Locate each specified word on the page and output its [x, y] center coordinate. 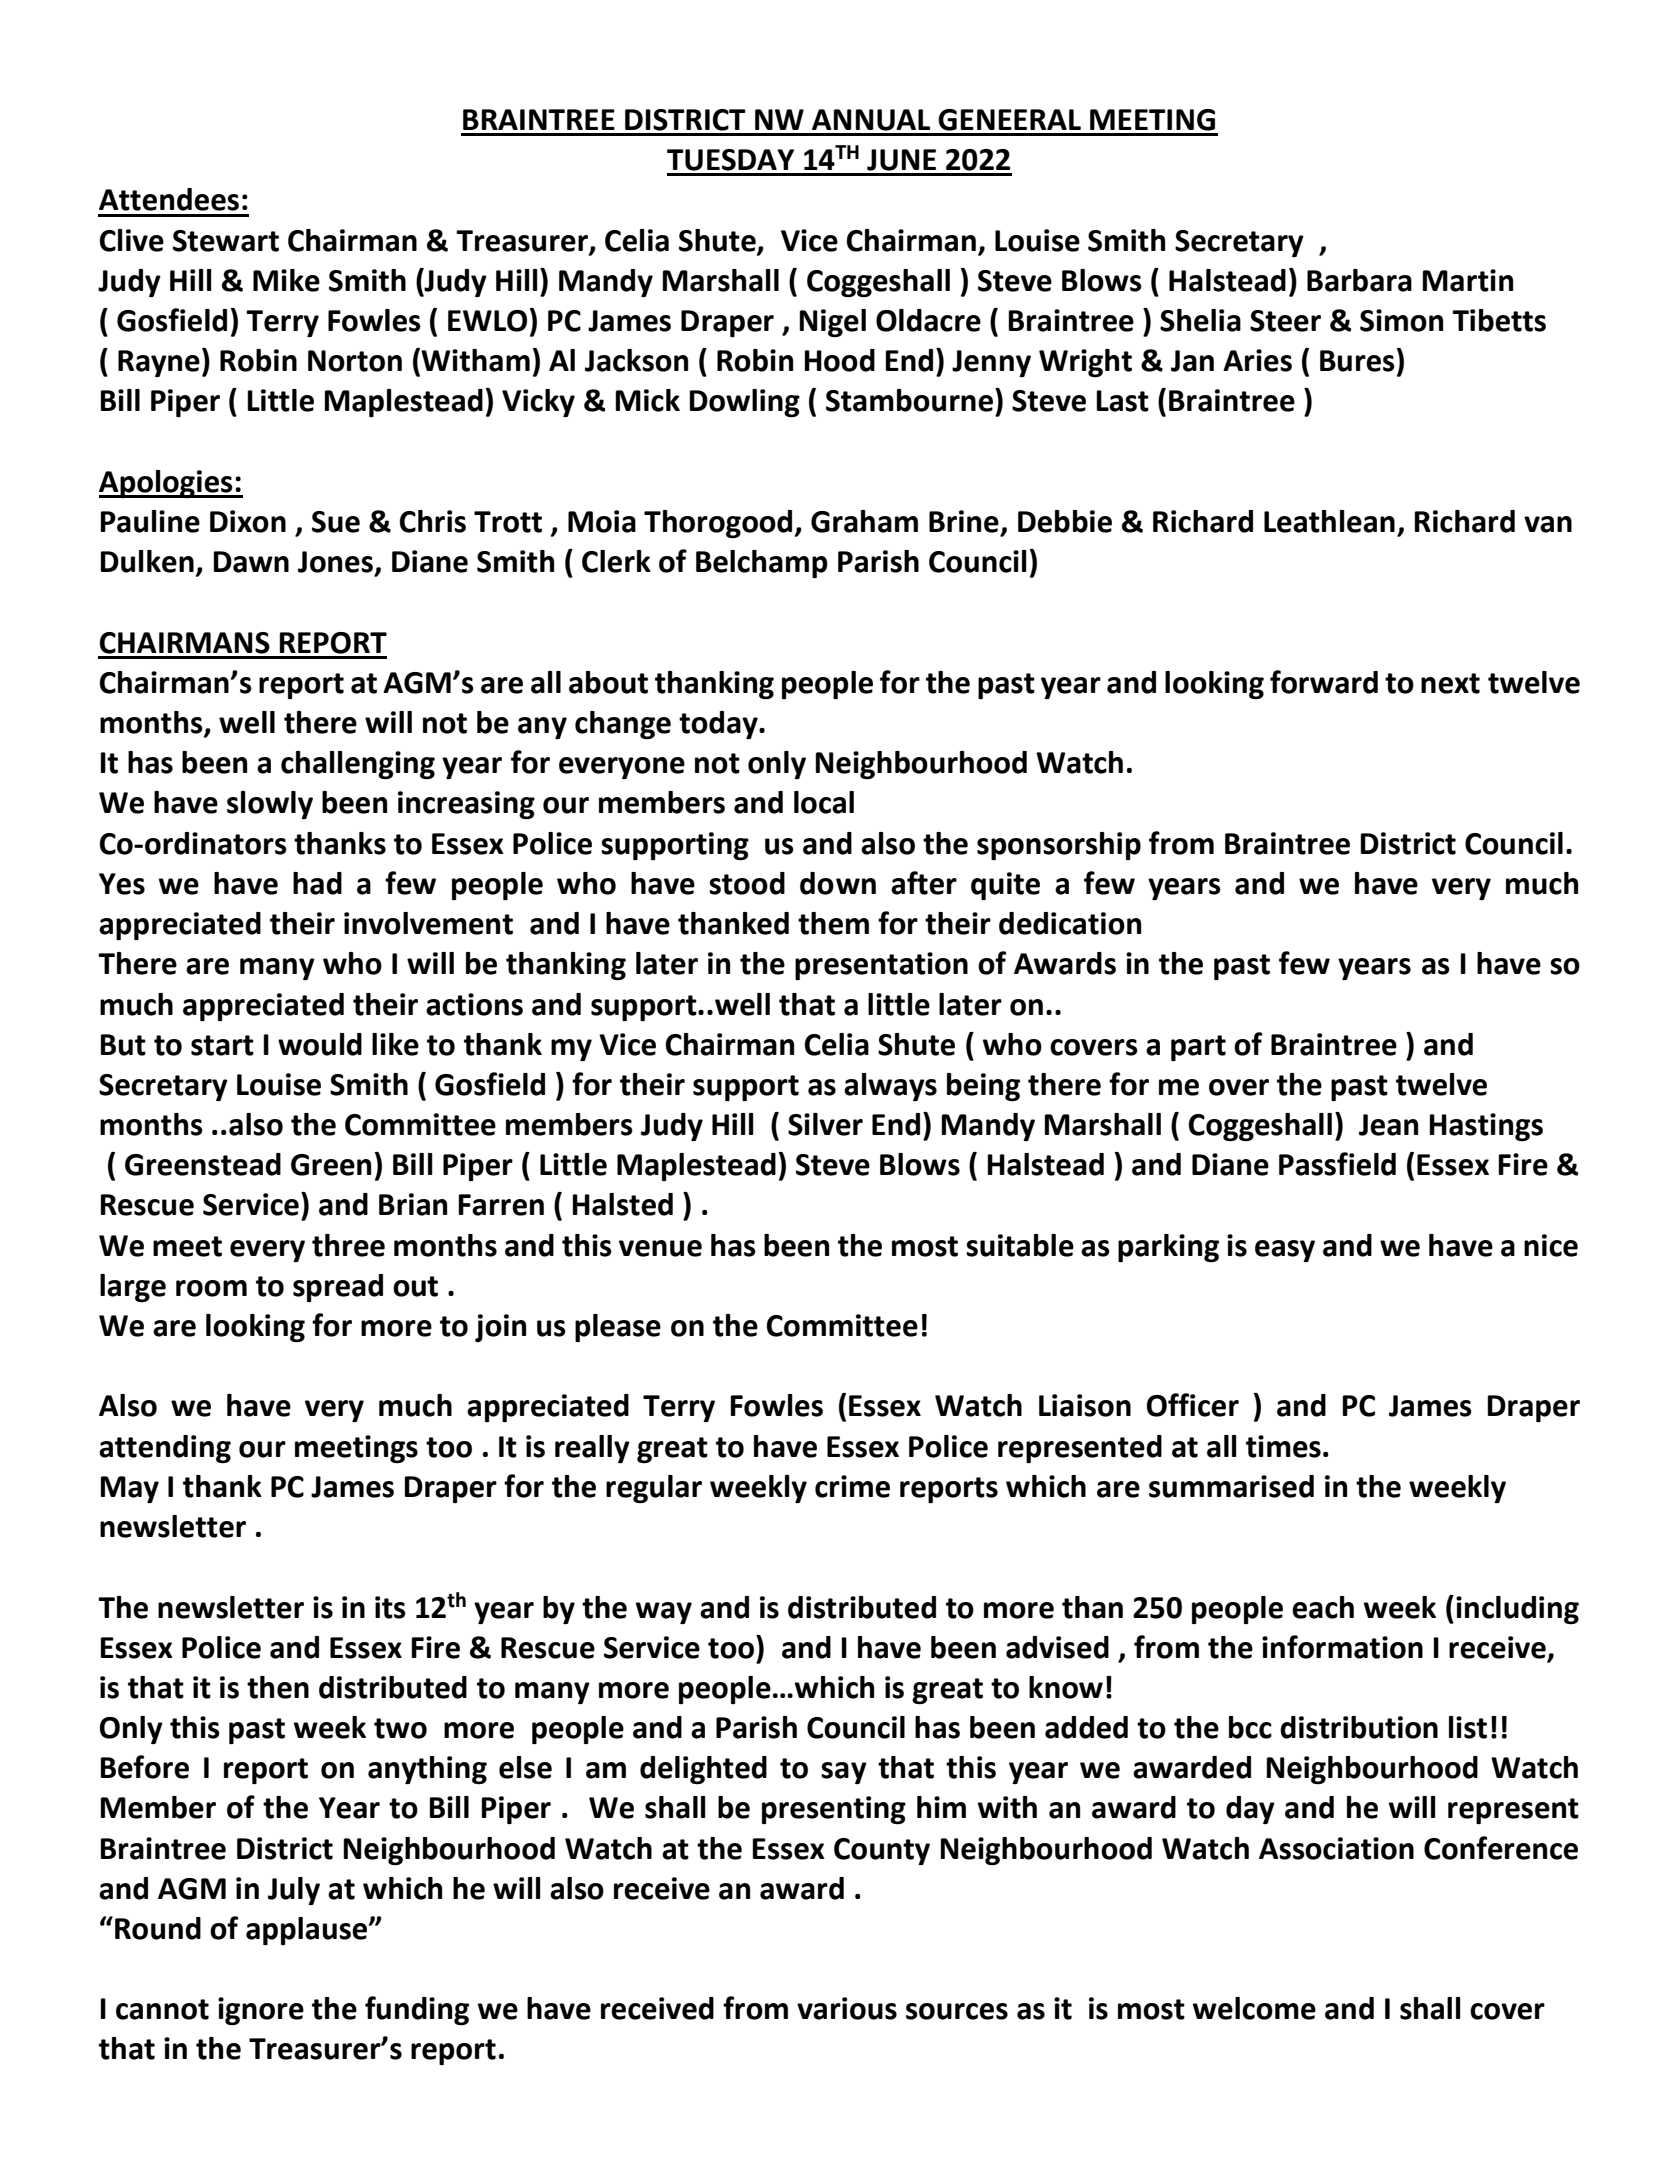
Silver [825, 1124]
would [320, 1044]
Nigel [832, 323]
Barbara [1359, 280]
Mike [286, 280]
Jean [1388, 1125]
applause [308, 1931]
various [847, 2008]
